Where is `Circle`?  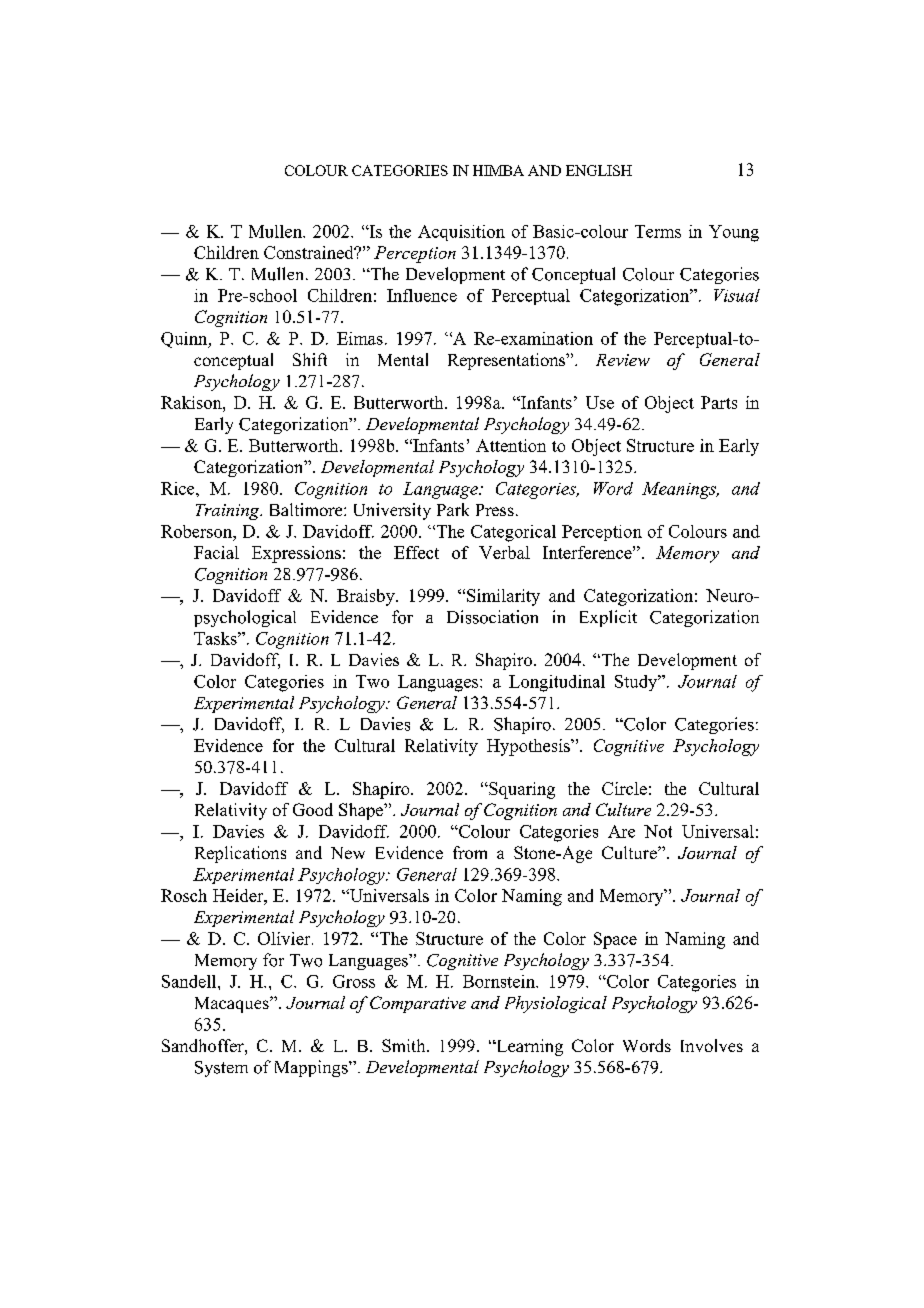 Circle is located at coordinates (624, 788).
